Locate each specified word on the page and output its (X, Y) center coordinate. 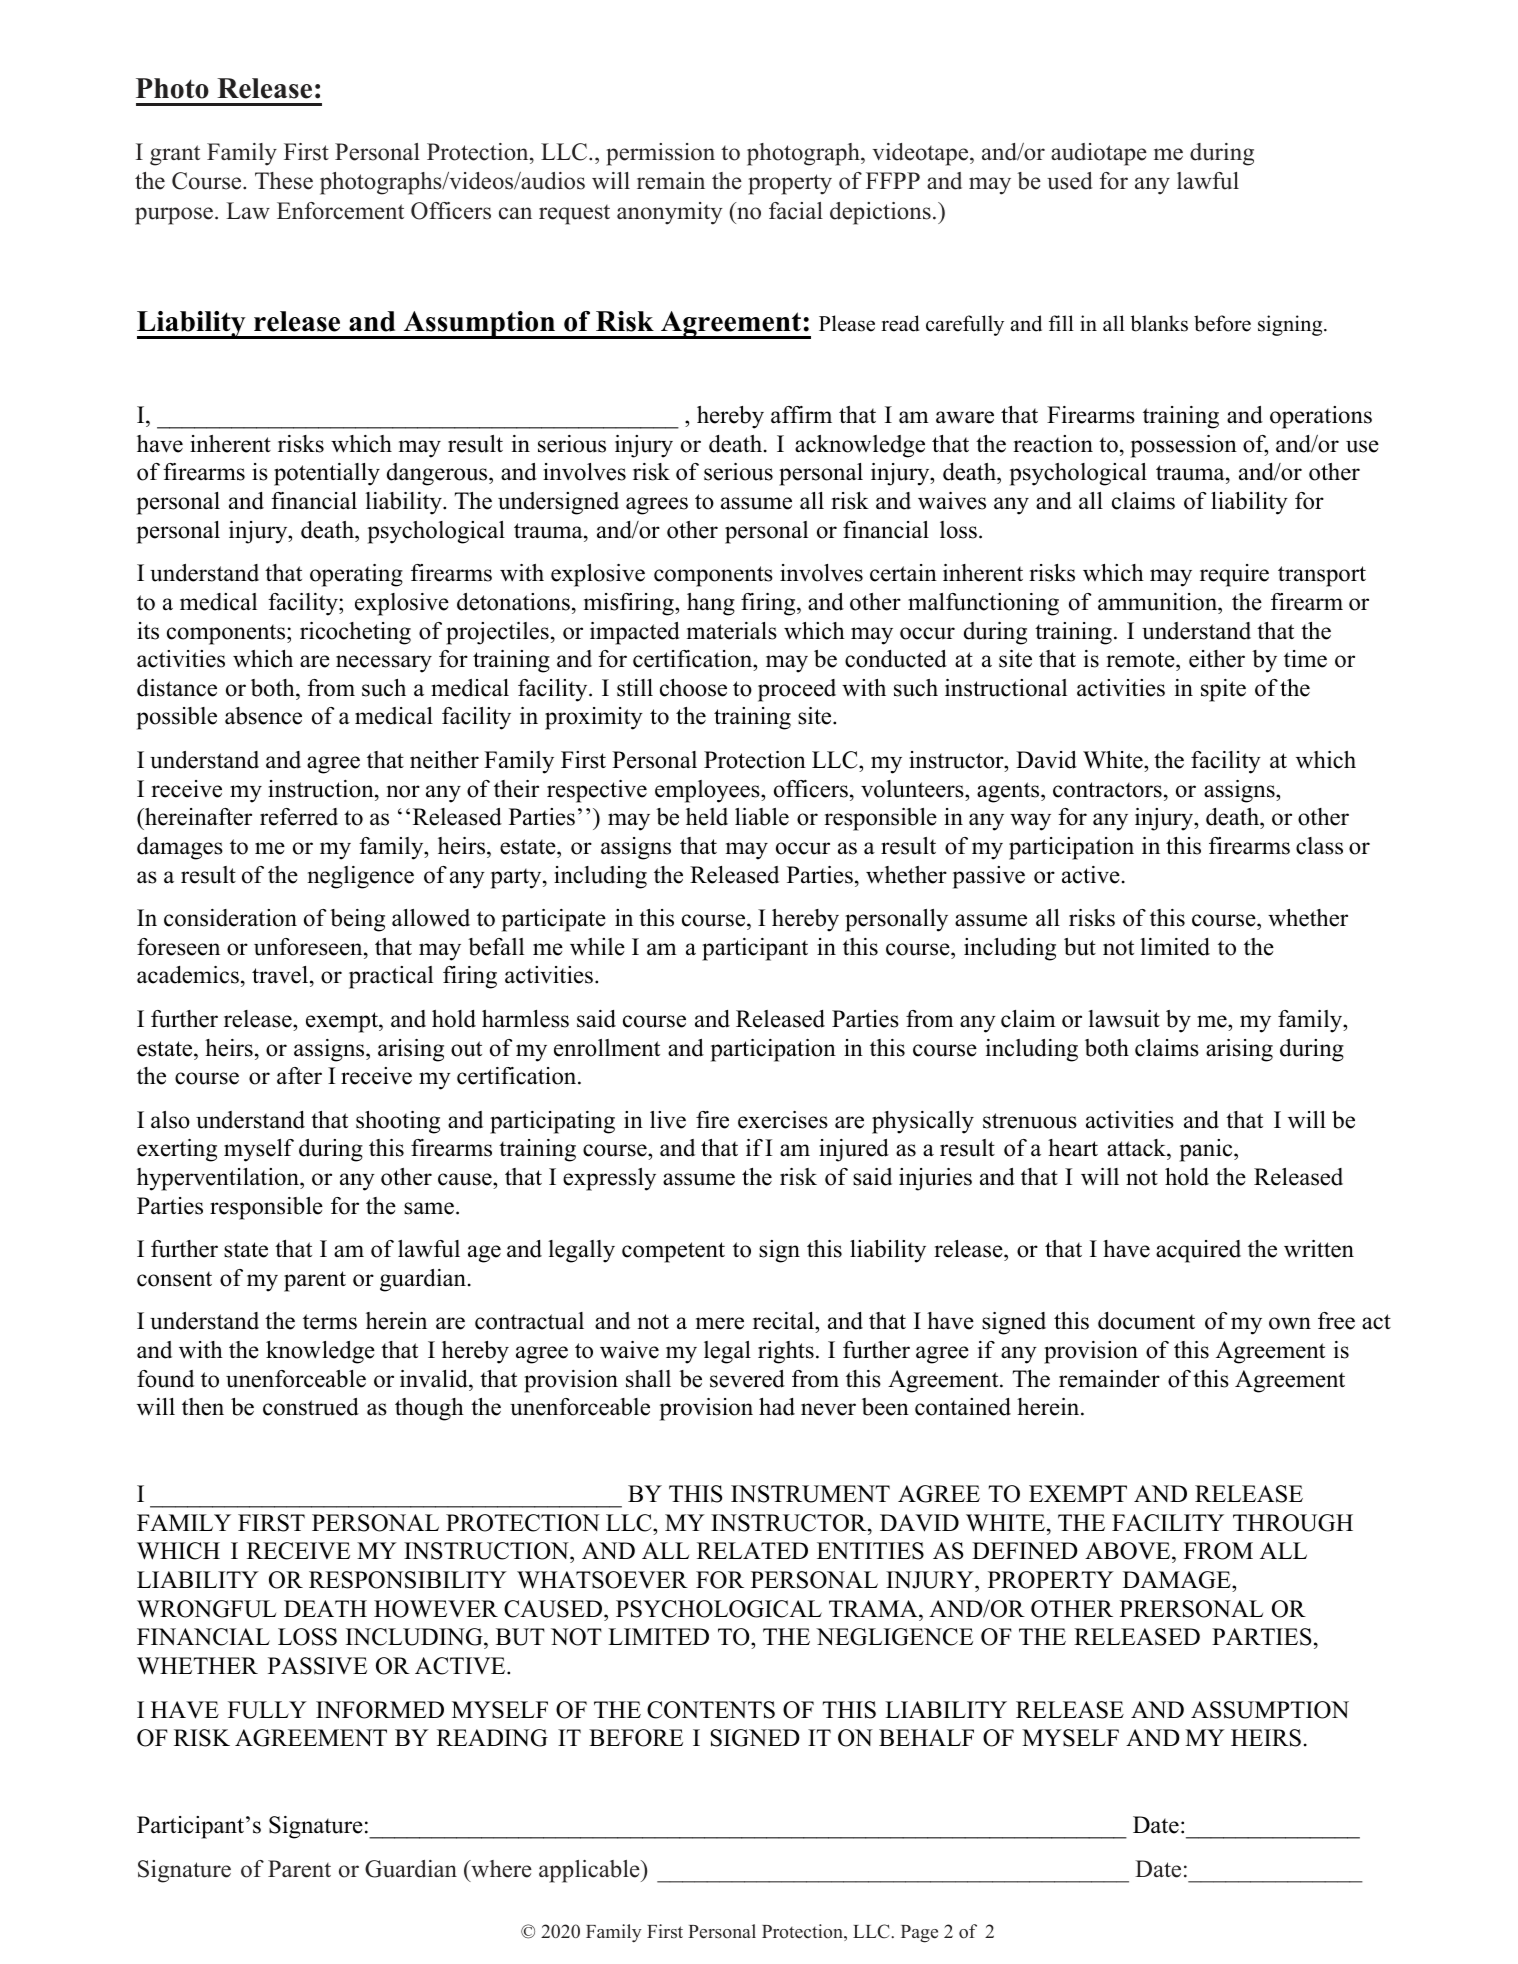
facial (796, 211)
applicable (590, 1871)
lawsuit (1124, 1019)
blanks (1159, 323)
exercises (783, 1120)
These (284, 181)
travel (281, 976)
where (500, 1869)
